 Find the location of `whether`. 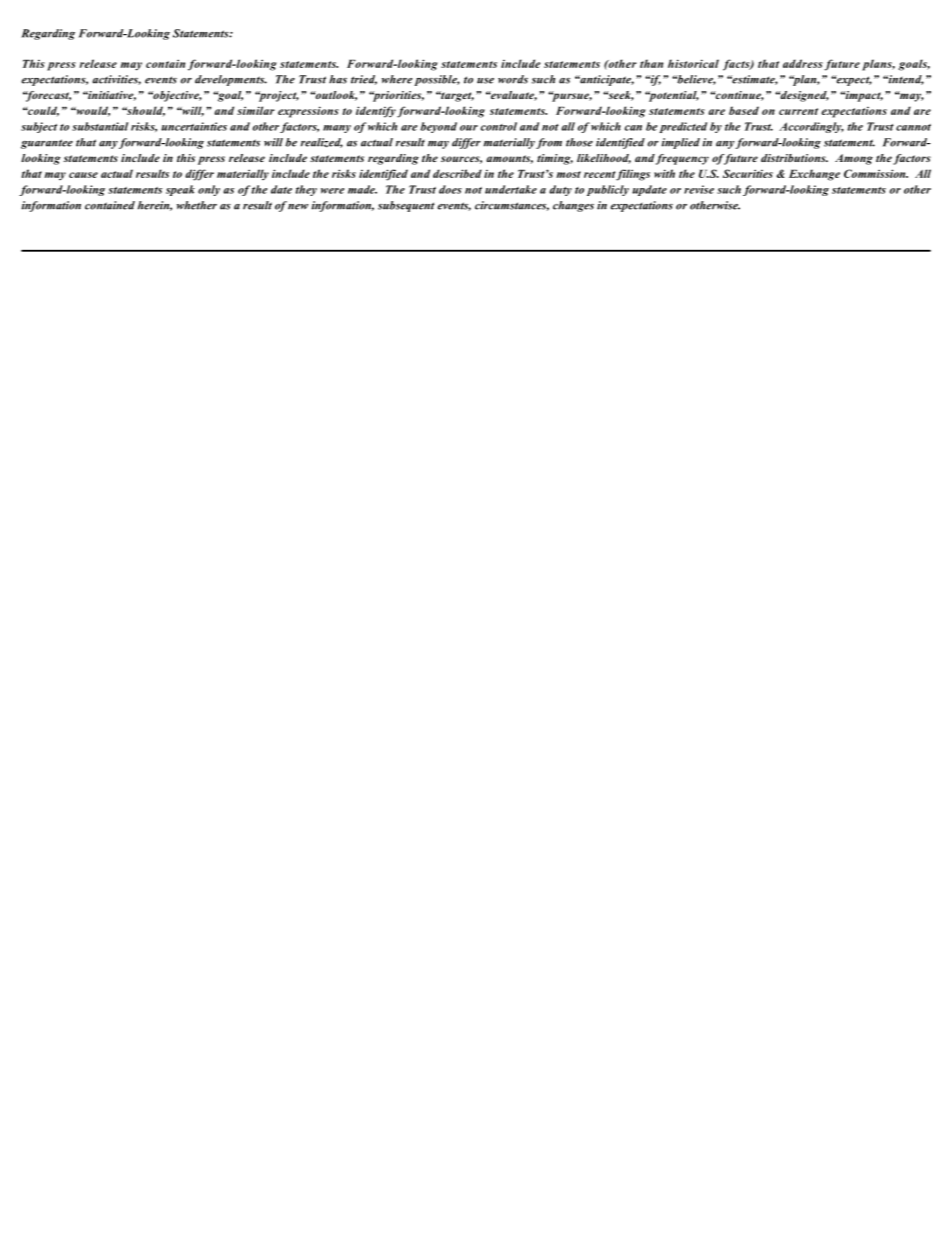

whether is located at coordinates (197, 205).
